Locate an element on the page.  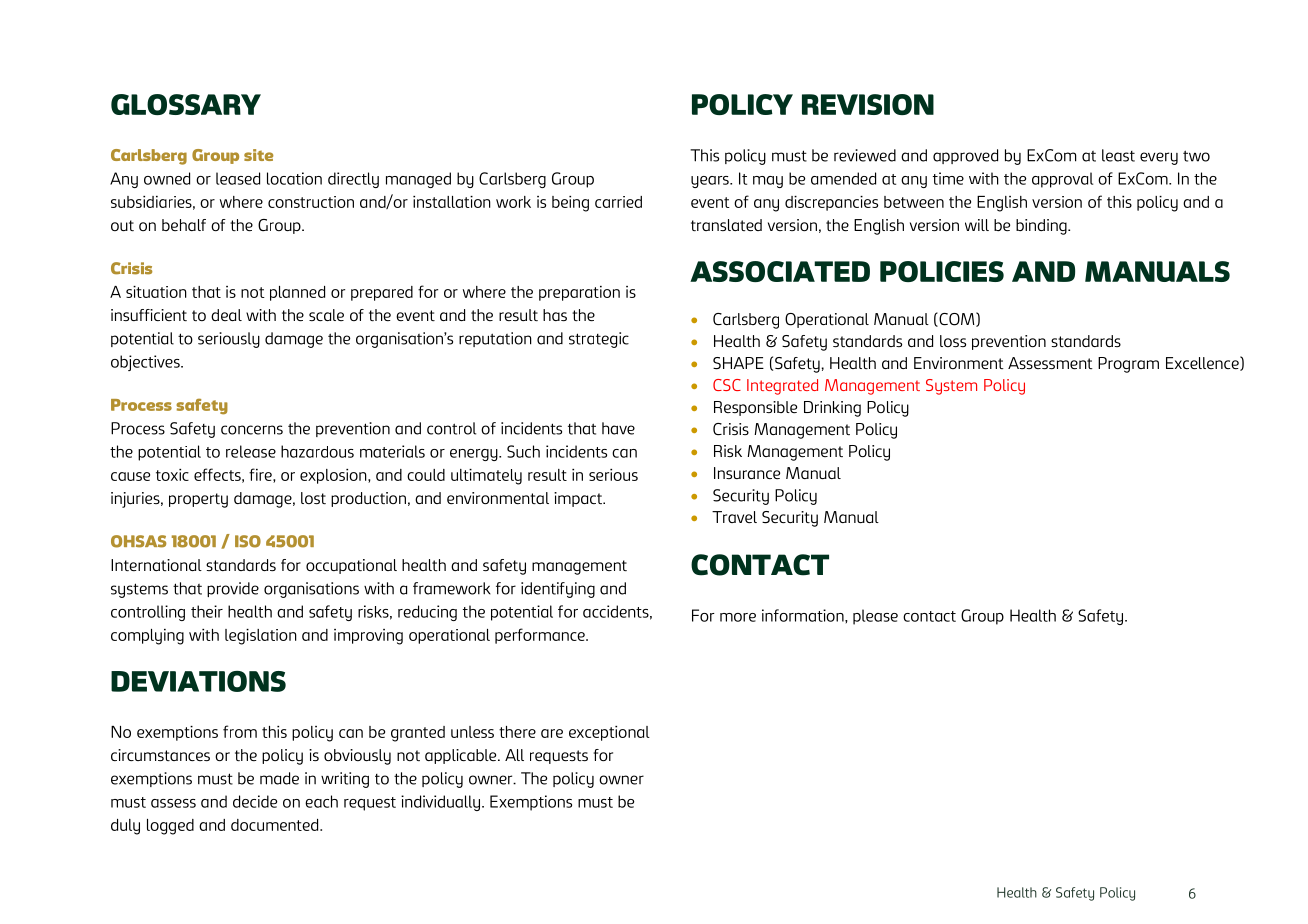
Program is located at coordinates (1128, 365).
